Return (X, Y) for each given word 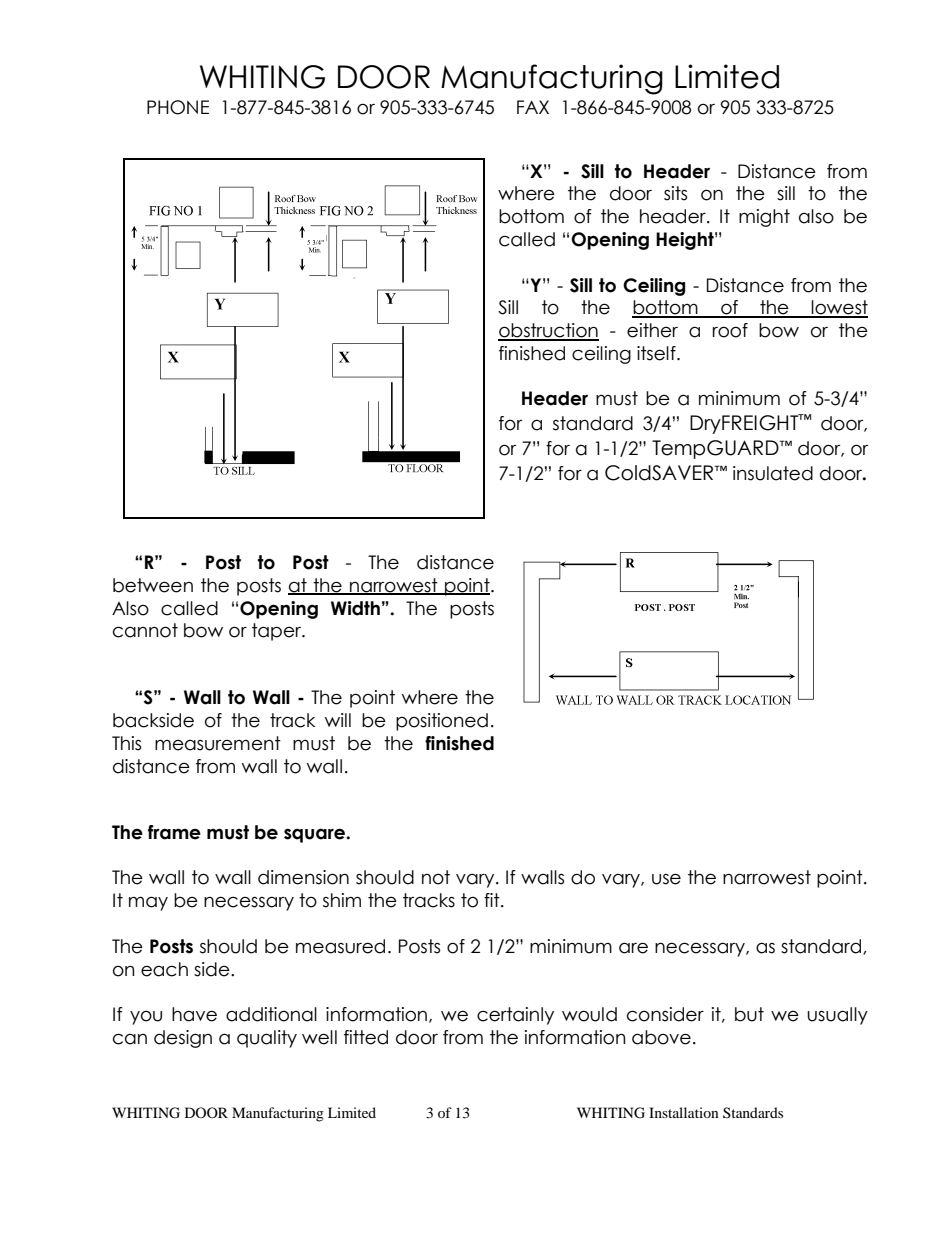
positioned (442, 722)
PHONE (178, 107)
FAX (533, 107)
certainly (515, 1016)
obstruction (548, 331)
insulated (773, 473)
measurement (218, 743)
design (183, 1039)
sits (675, 193)
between (153, 585)
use (666, 879)
